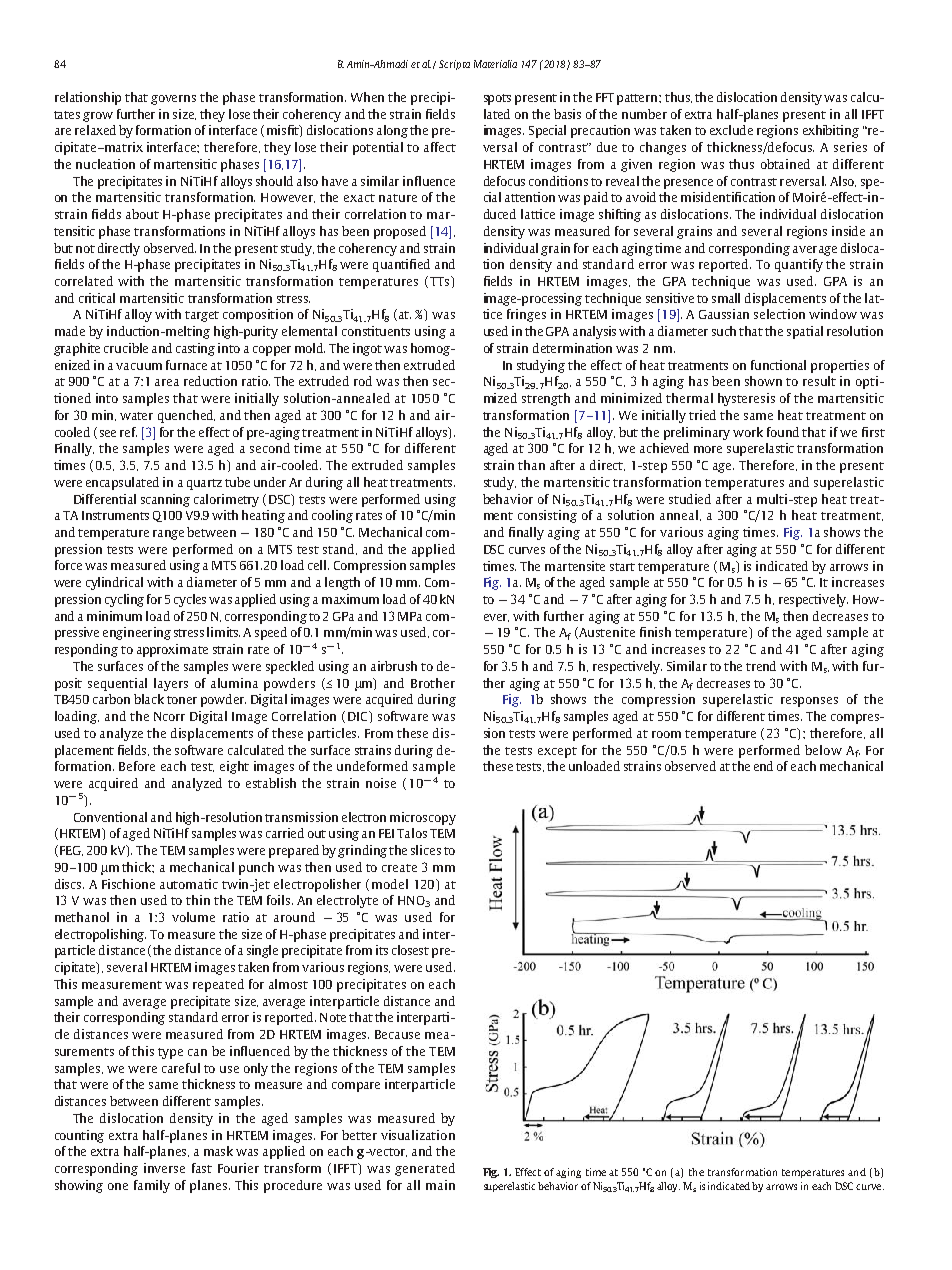  I want to click on affect, so click(440, 147).
